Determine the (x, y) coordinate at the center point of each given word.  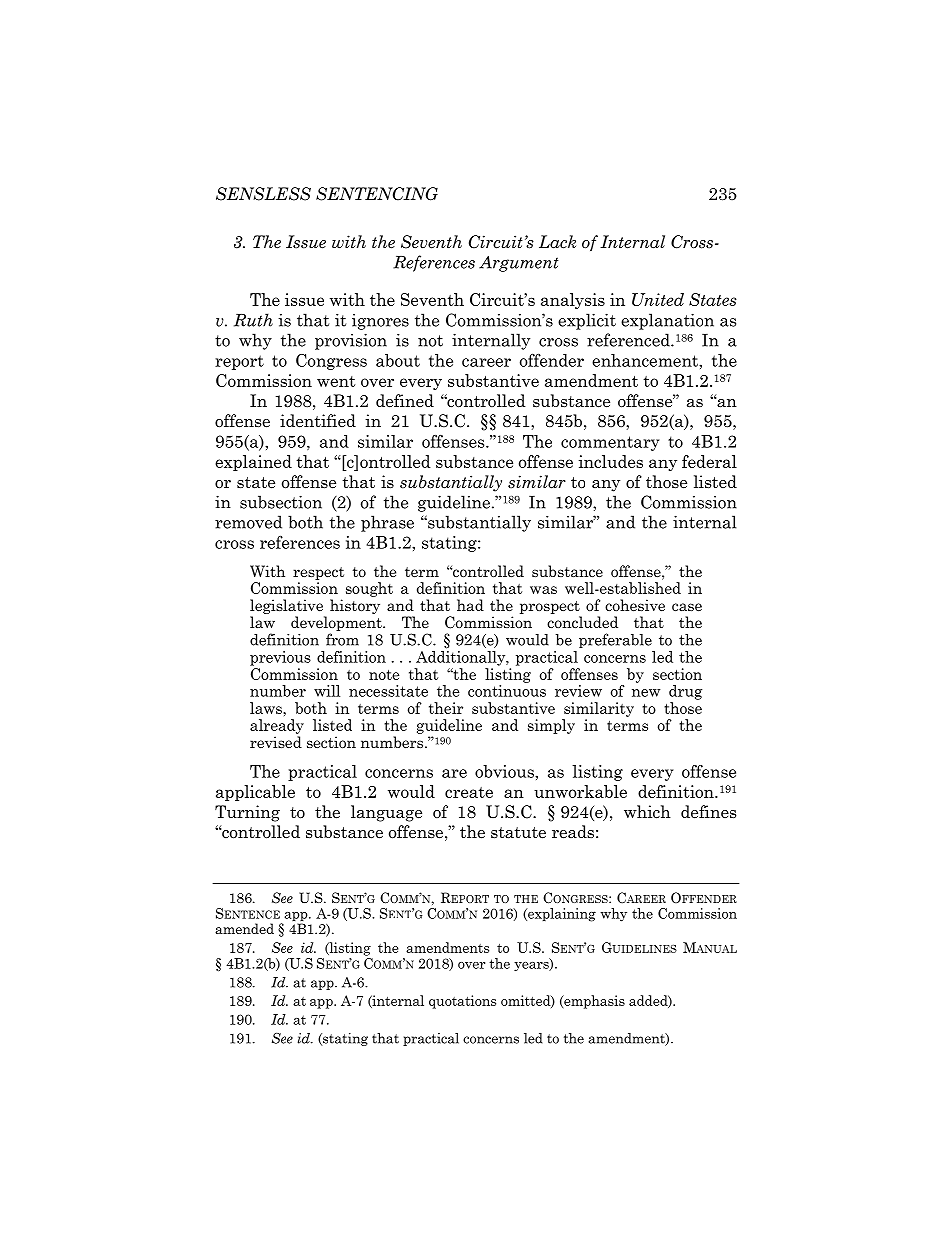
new (646, 693)
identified (318, 421)
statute (518, 833)
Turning (247, 813)
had (470, 605)
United (658, 299)
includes (611, 461)
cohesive (635, 605)
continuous (507, 691)
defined (405, 401)
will (327, 691)
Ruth (253, 320)
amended (244, 928)
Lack (557, 242)
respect (318, 573)
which (647, 812)
